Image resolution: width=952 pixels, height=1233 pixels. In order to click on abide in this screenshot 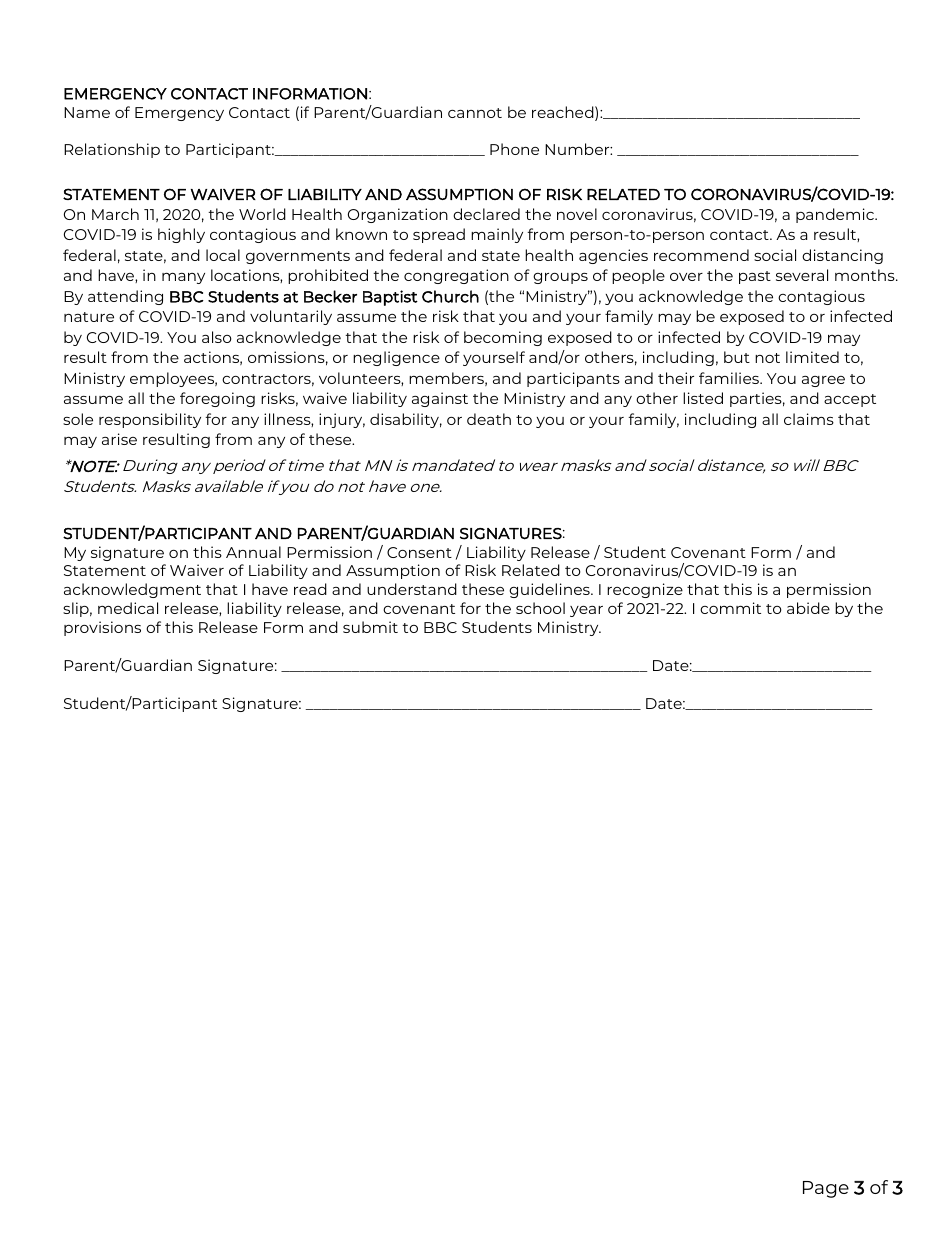, I will do `click(808, 608)`.
